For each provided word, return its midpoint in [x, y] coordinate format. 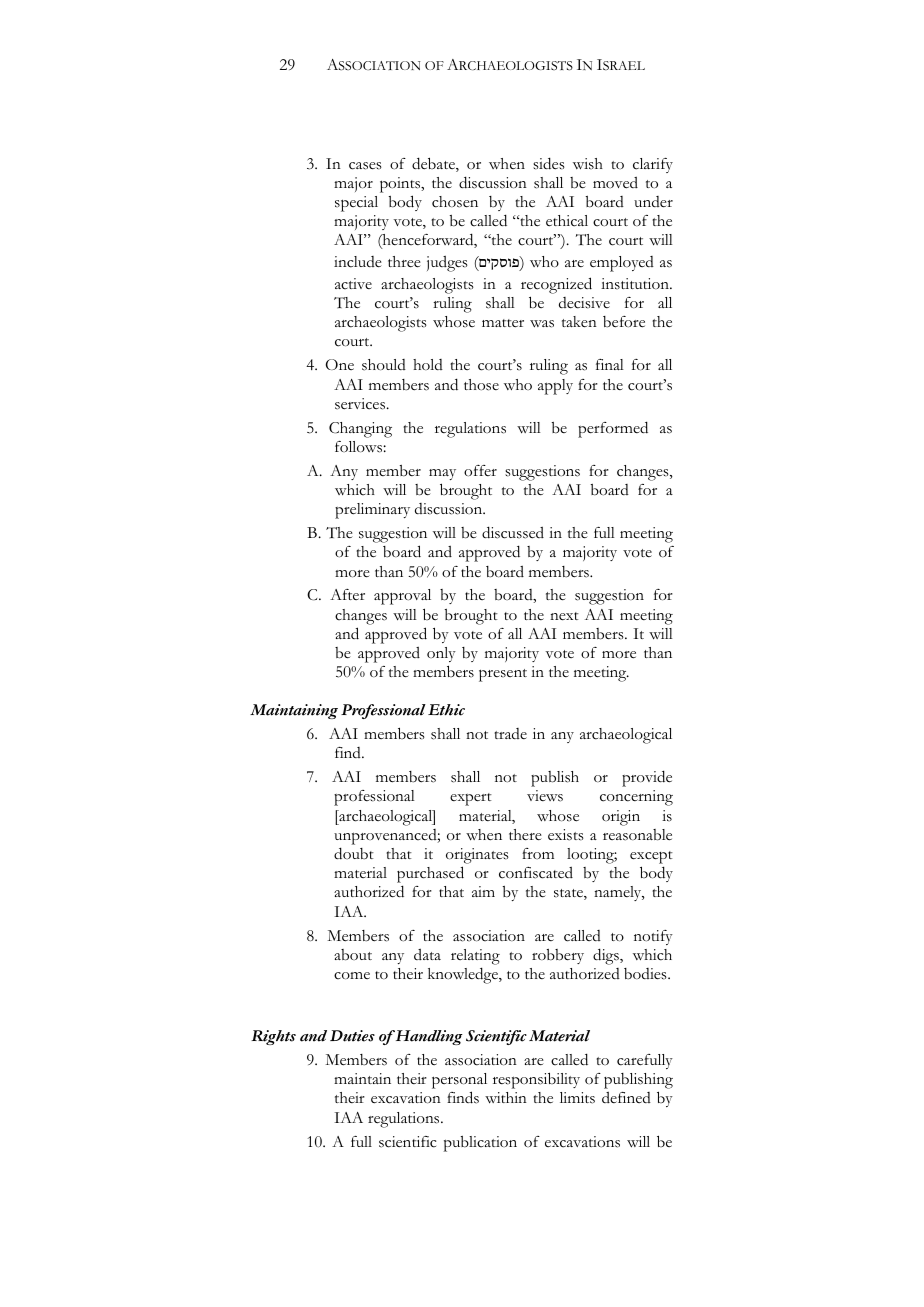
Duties [352, 1036]
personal [459, 1082]
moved [615, 183]
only [441, 654]
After [347, 594]
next [564, 616]
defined [626, 1097]
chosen [455, 202]
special [356, 204]
